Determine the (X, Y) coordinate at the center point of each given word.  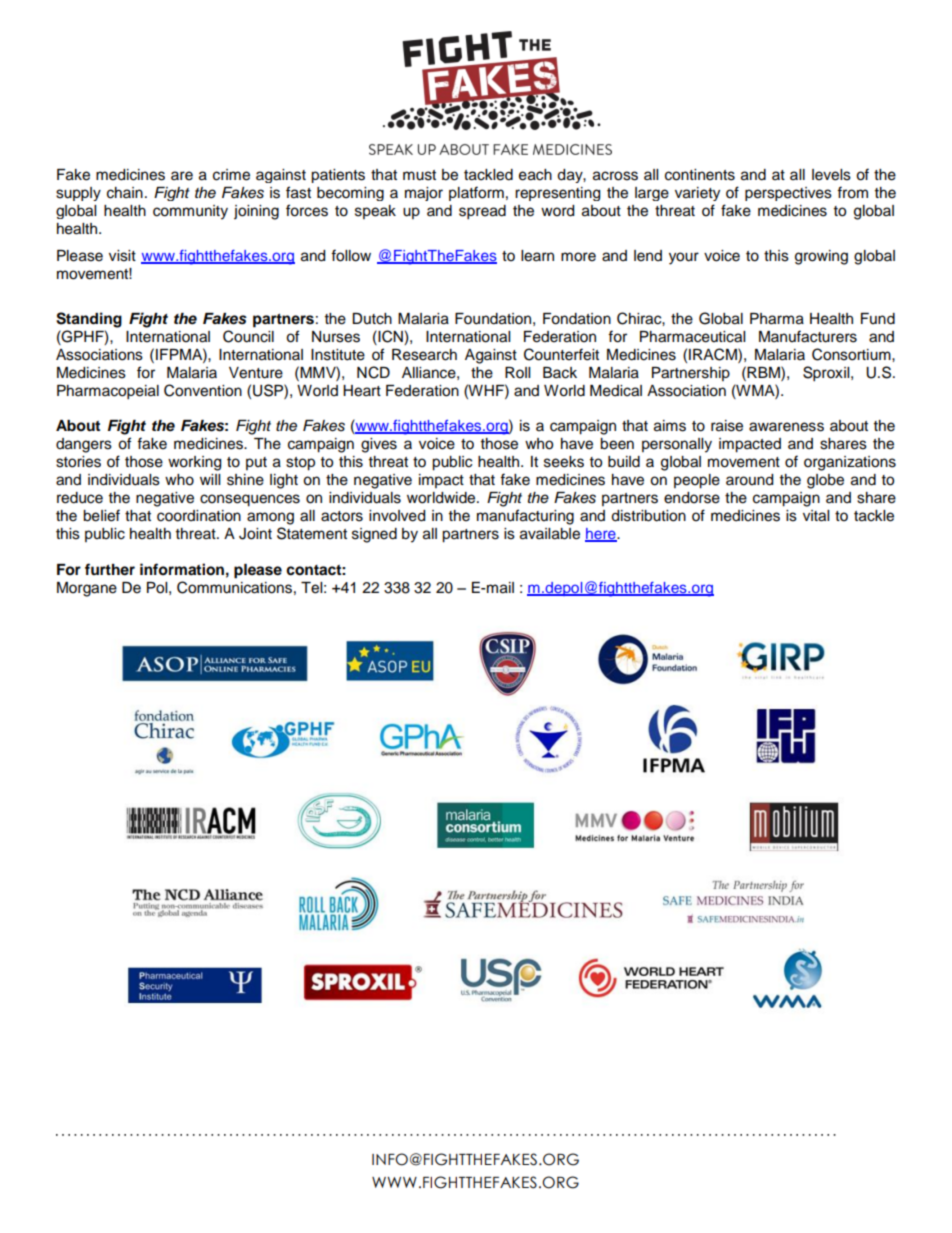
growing (821, 257)
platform (476, 193)
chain (125, 193)
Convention (203, 390)
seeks (564, 462)
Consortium (852, 354)
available (550, 534)
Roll (517, 373)
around (749, 480)
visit (122, 256)
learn (537, 256)
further (110, 569)
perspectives (788, 194)
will (210, 479)
